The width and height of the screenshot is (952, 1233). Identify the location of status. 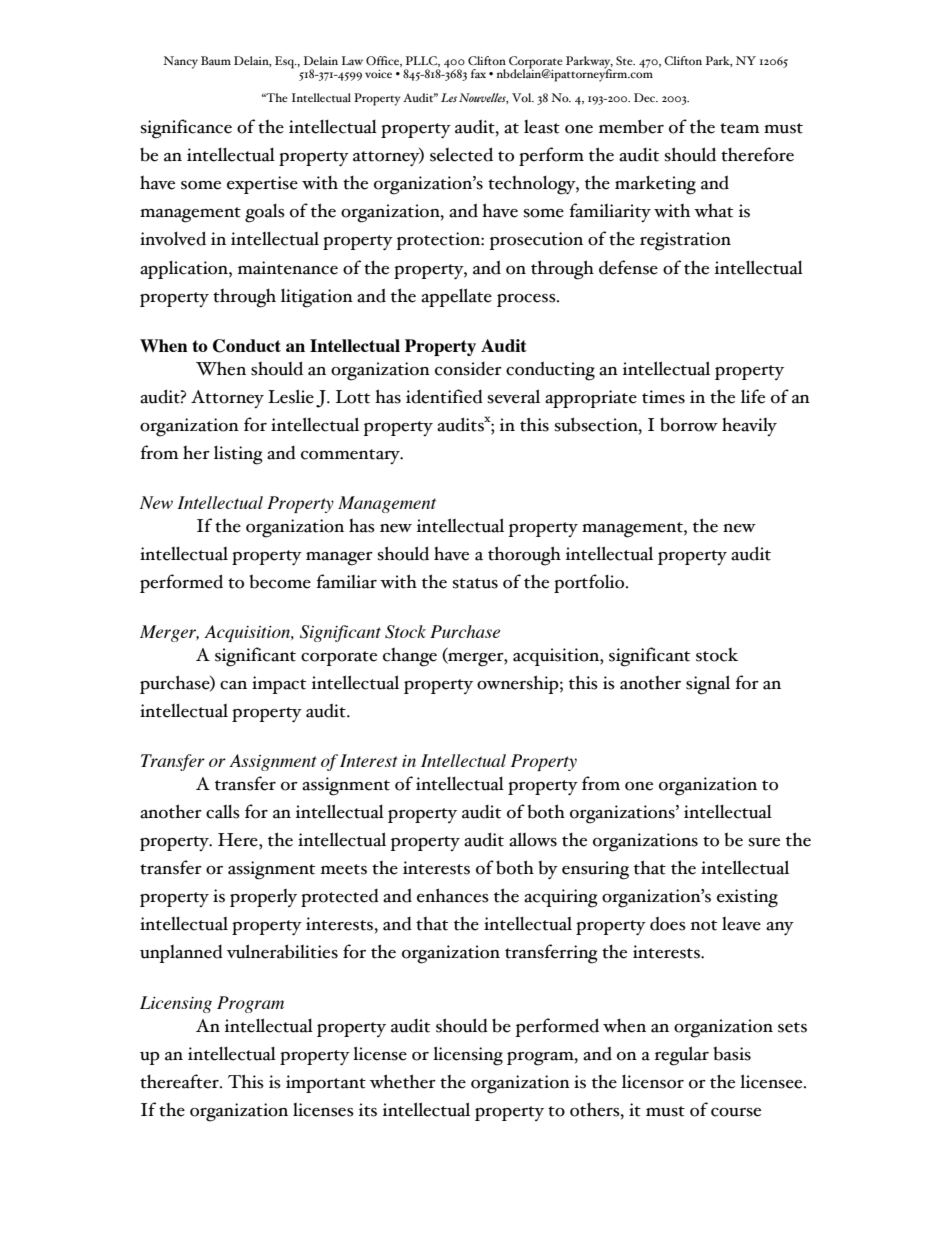
(475, 583).
